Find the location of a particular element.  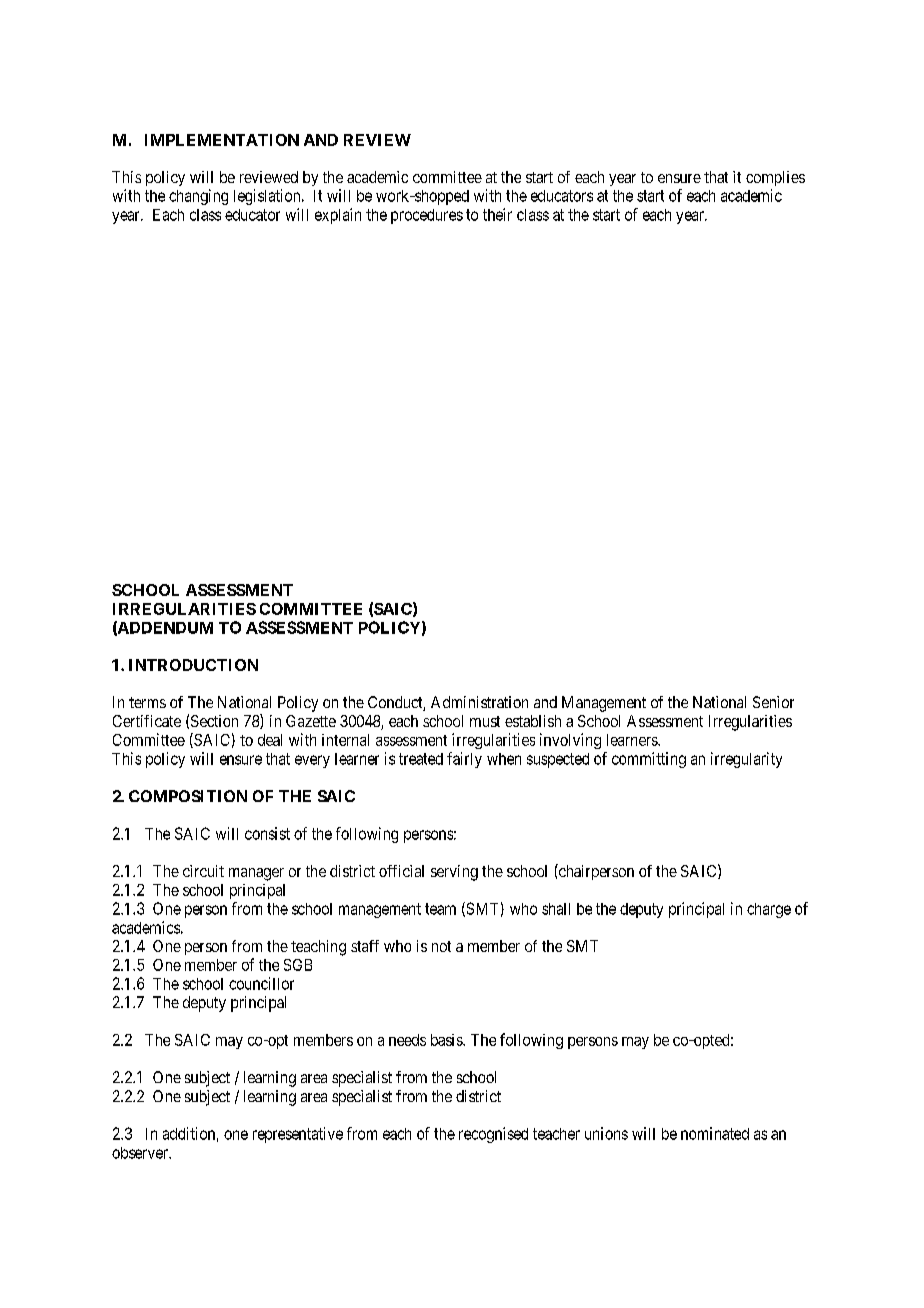

irregularity is located at coordinates (746, 760).
